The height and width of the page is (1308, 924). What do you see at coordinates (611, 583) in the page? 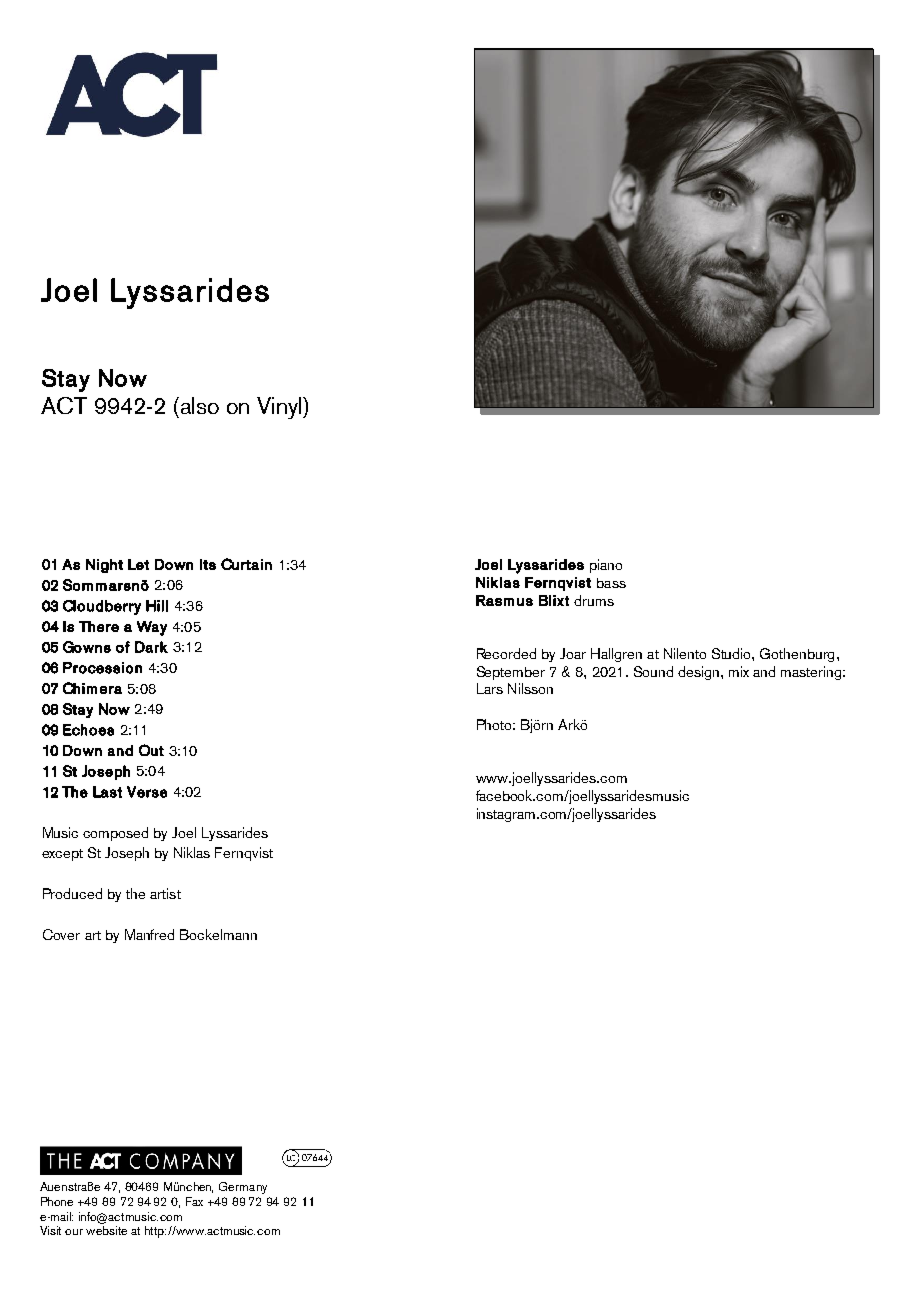
I see `bass` at bounding box center [611, 583].
